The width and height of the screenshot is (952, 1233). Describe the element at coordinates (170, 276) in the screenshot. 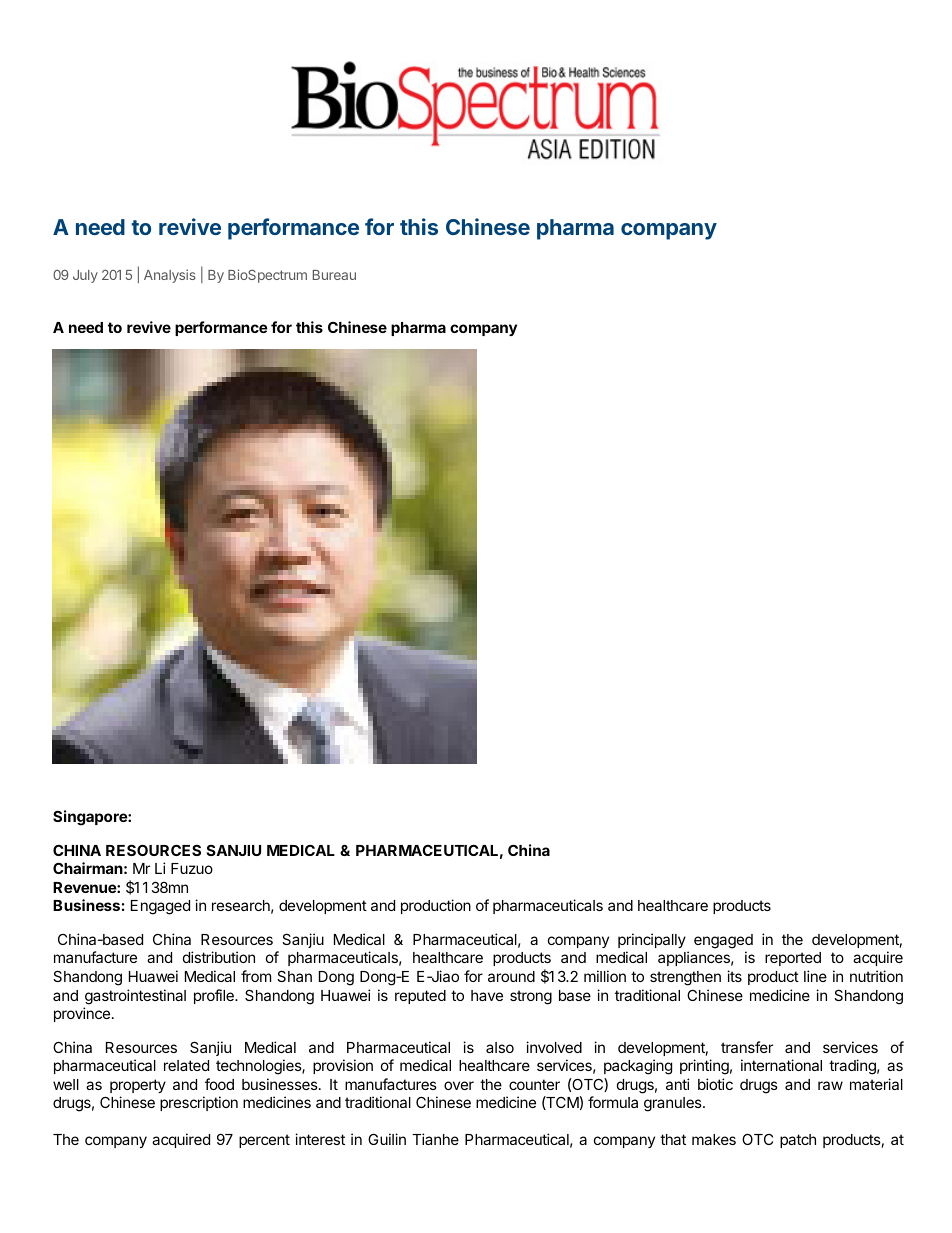

I see `Analysis` at that location.
